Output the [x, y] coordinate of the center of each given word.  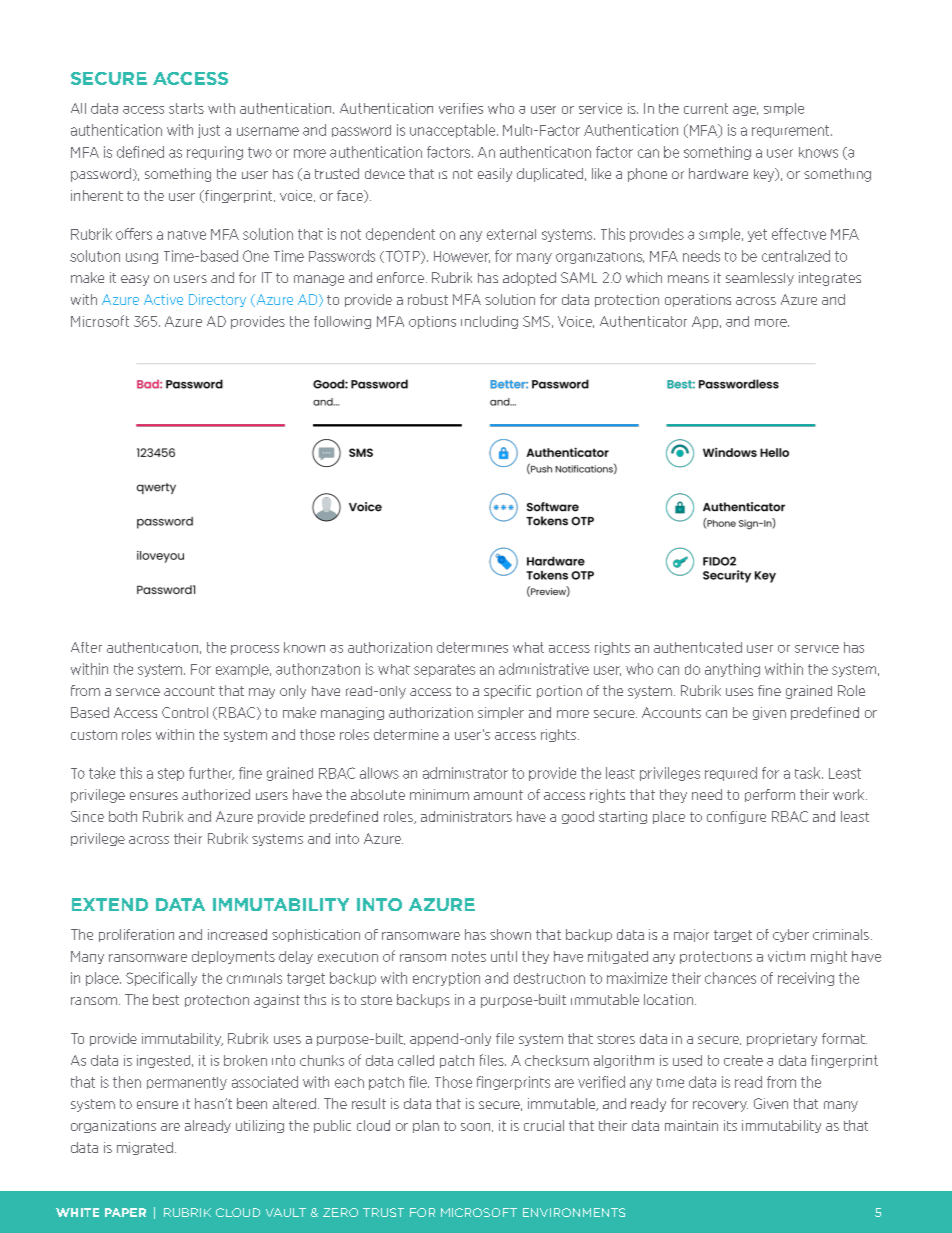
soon [477, 1127]
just [209, 131]
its [730, 1125]
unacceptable [454, 131]
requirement [792, 131]
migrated [145, 1148]
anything [732, 670]
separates [444, 670]
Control [185, 712]
